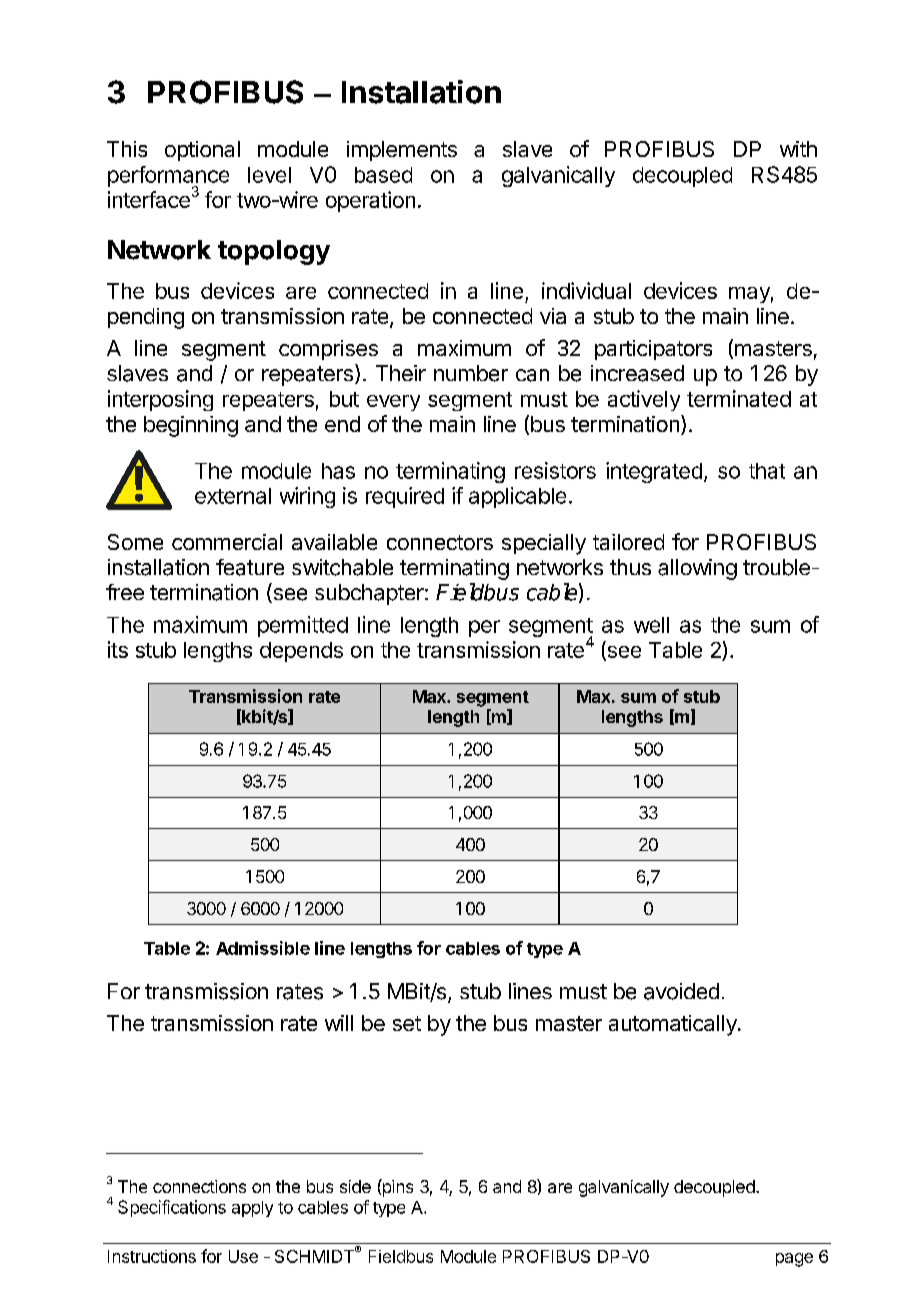  I want to click on with, so click(798, 149).
